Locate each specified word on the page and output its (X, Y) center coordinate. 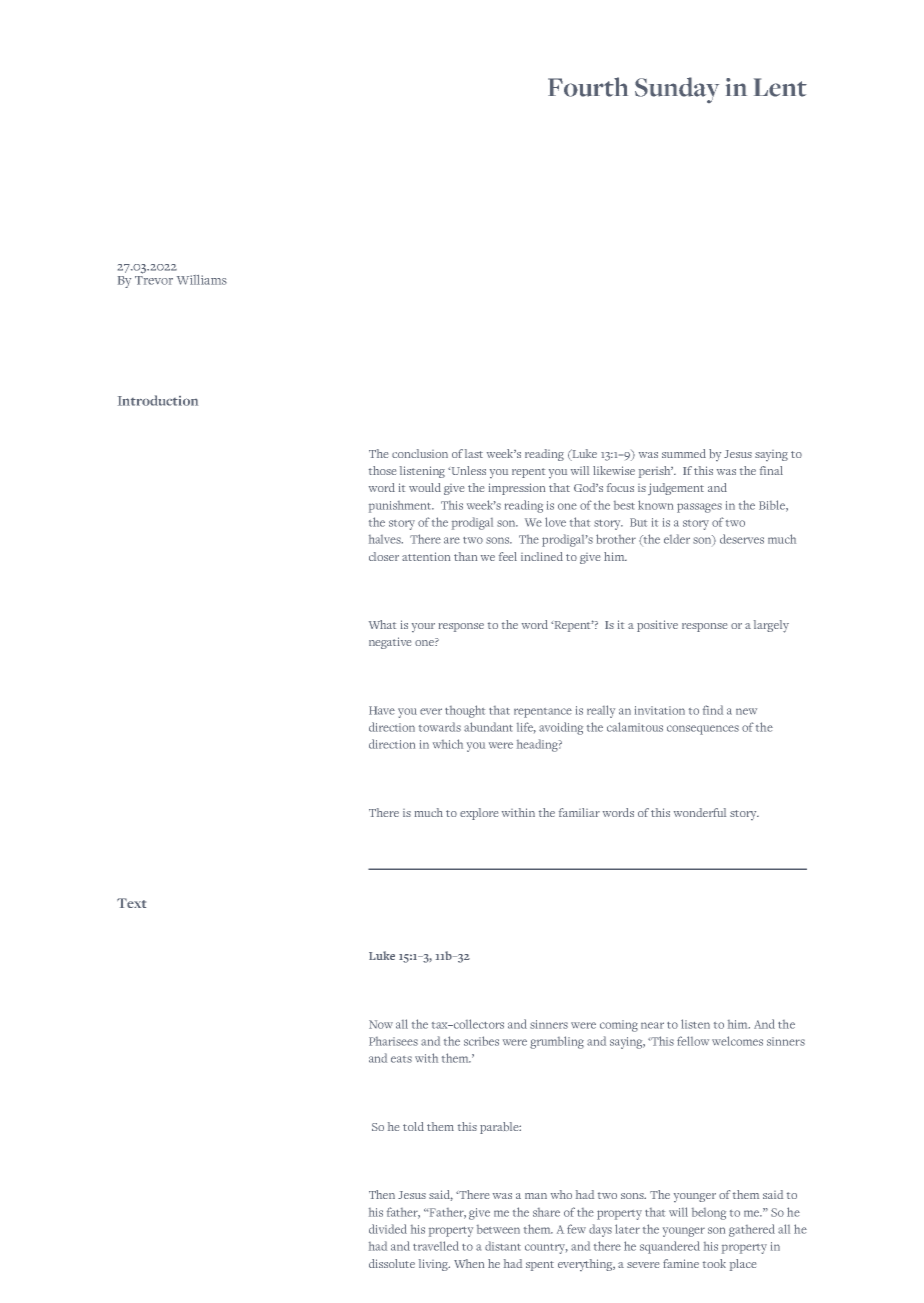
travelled (436, 1246)
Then (382, 1194)
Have (382, 710)
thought (465, 711)
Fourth (588, 87)
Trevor (154, 279)
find (713, 710)
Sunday (677, 90)
